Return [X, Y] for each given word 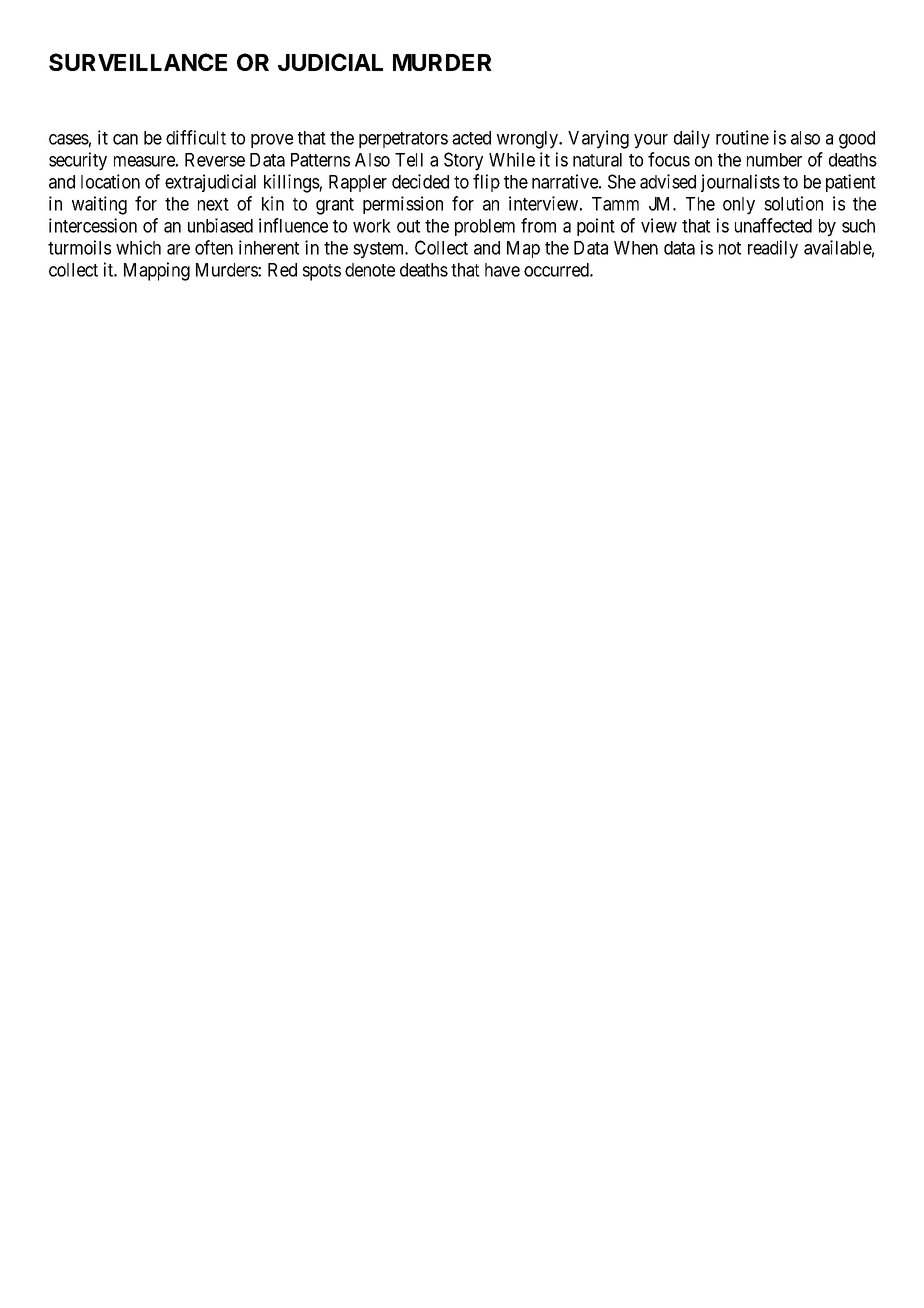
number [774, 160]
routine [742, 137]
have [502, 270]
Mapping [157, 271]
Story [463, 161]
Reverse [215, 160]
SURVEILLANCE [138, 62]
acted [471, 138]
